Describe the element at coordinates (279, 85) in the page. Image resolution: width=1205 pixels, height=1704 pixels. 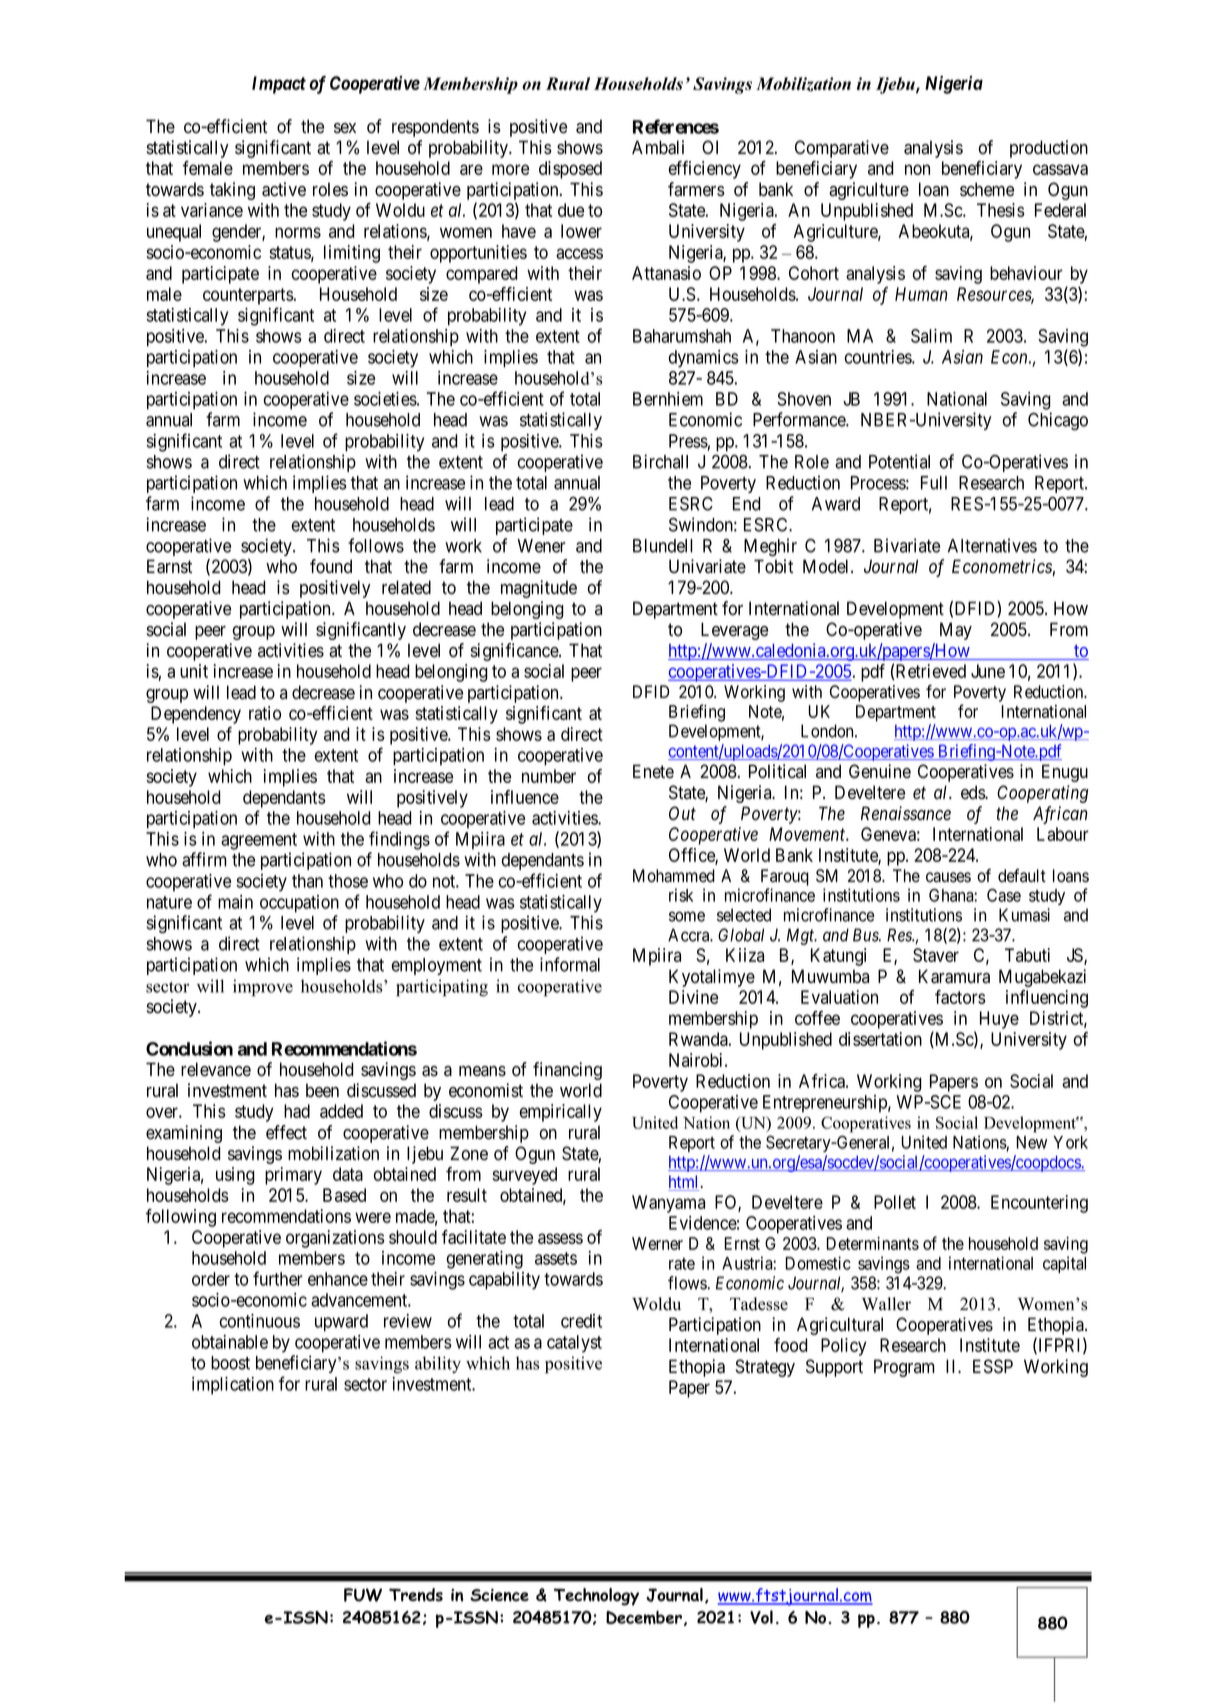
I see `Impact` at that location.
